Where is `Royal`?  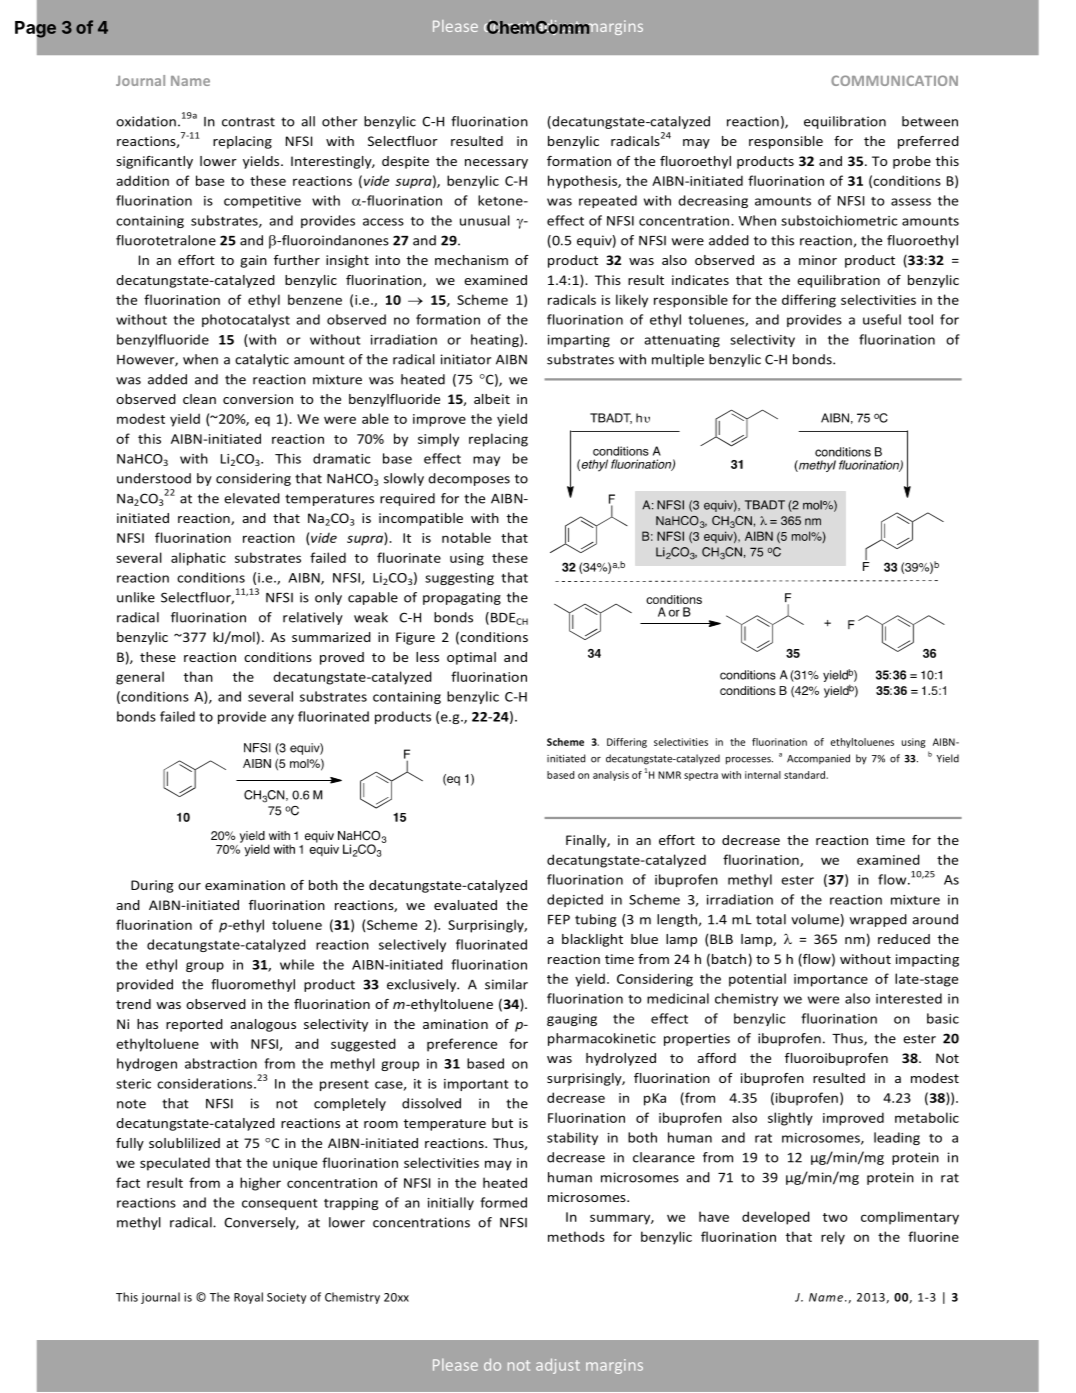 Royal is located at coordinates (248, 1298).
